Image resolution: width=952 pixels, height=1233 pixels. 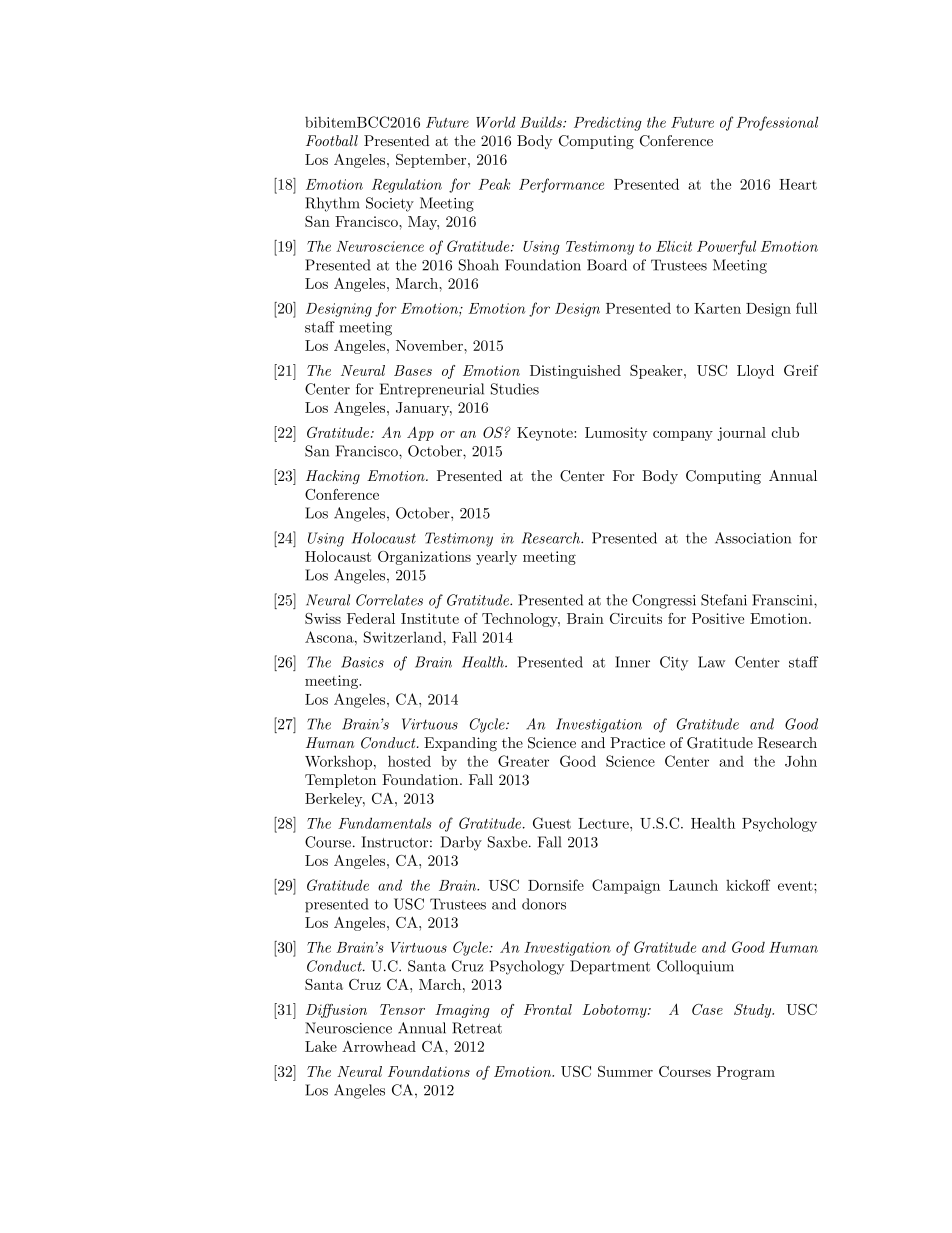 What do you see at coordinates (636, 618) in the screenshot?
I see `Circuits` at bounding box center [636, 618].
